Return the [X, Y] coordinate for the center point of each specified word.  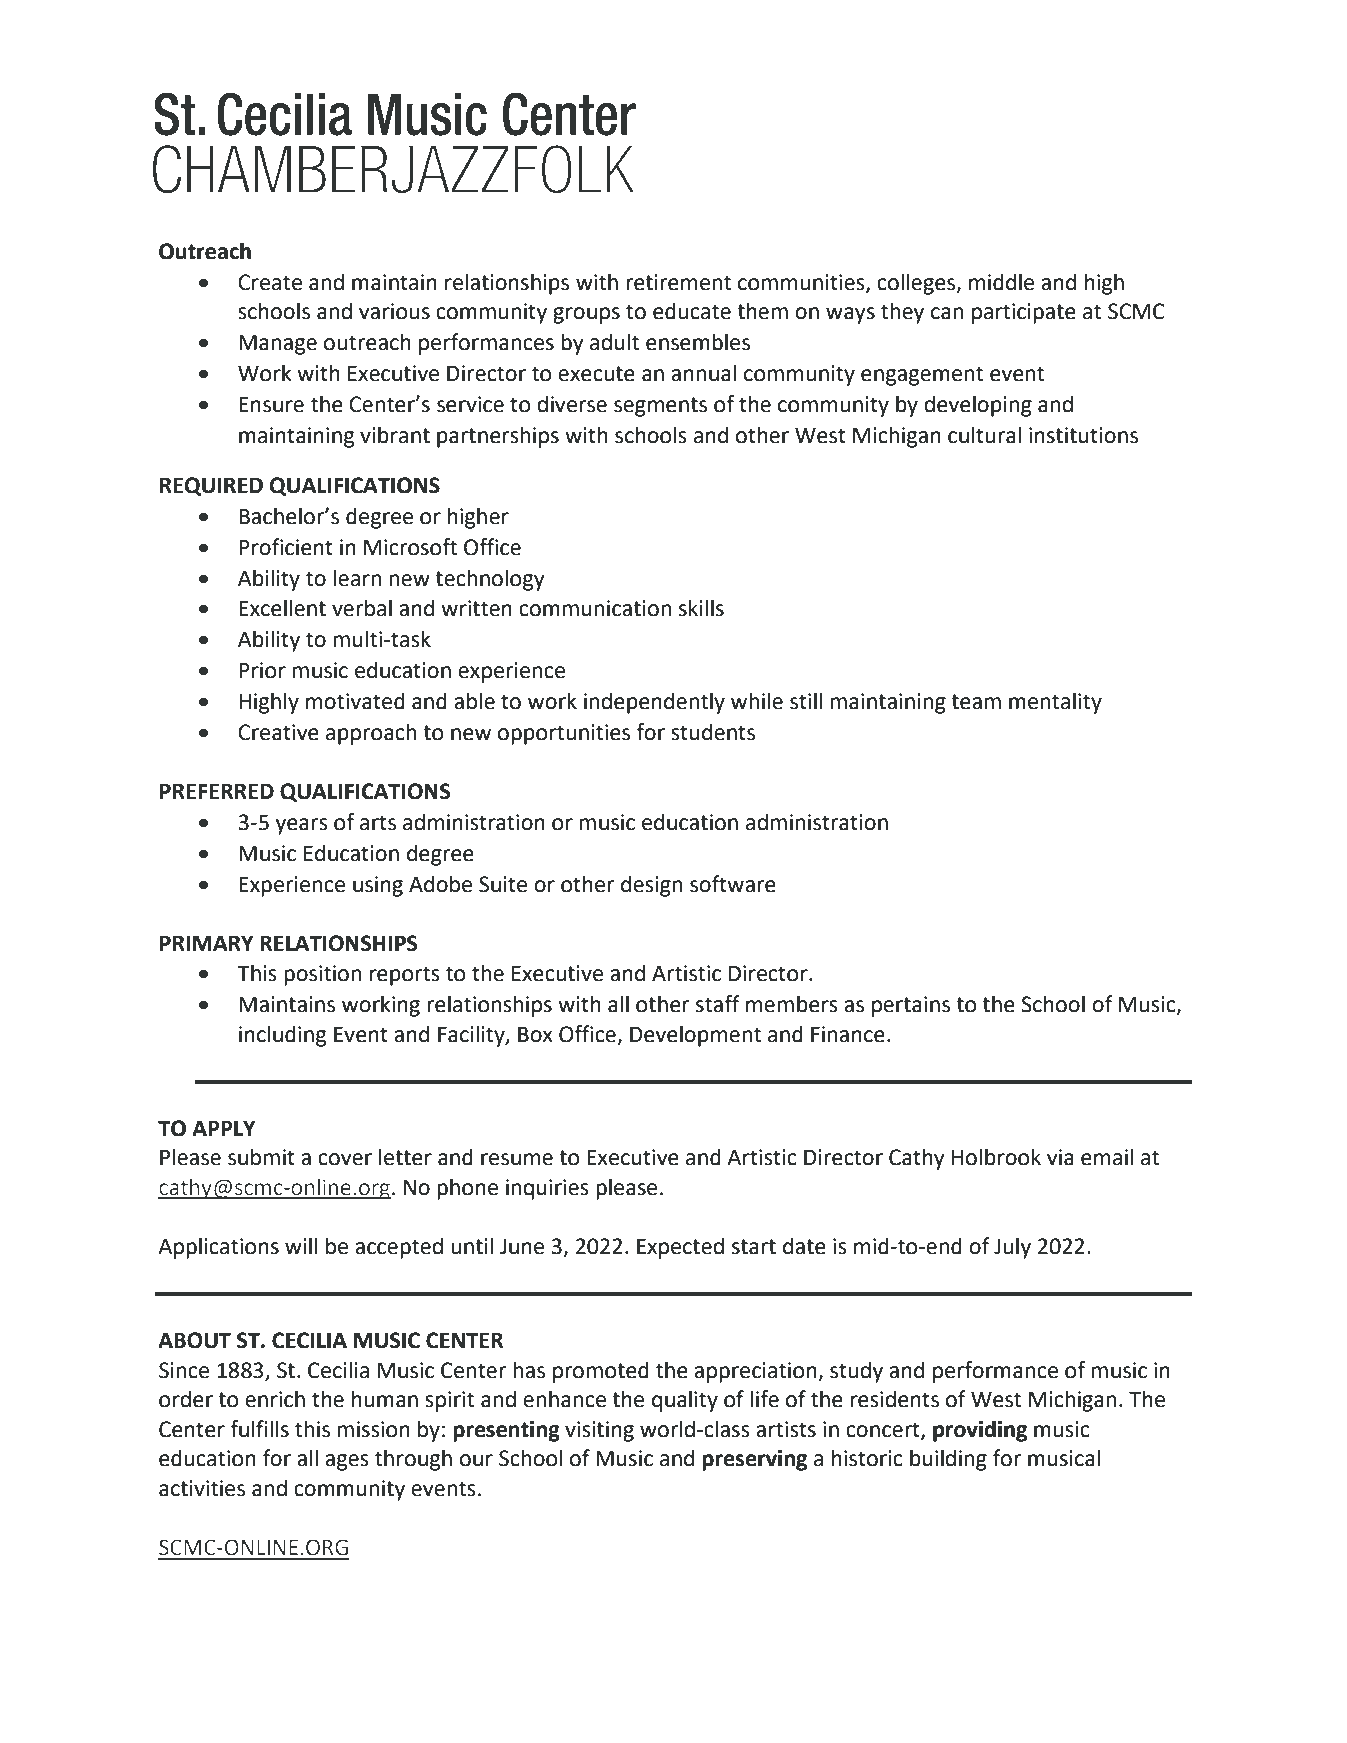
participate [1024, 313]
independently [654, 703]
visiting [599, 1431]
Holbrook [996, 1157]
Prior [262, 670]
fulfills [259, 1429]
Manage [278, 344]
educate [692, 311]
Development [695, 1036]
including [282, 1036]
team [976, 702]
